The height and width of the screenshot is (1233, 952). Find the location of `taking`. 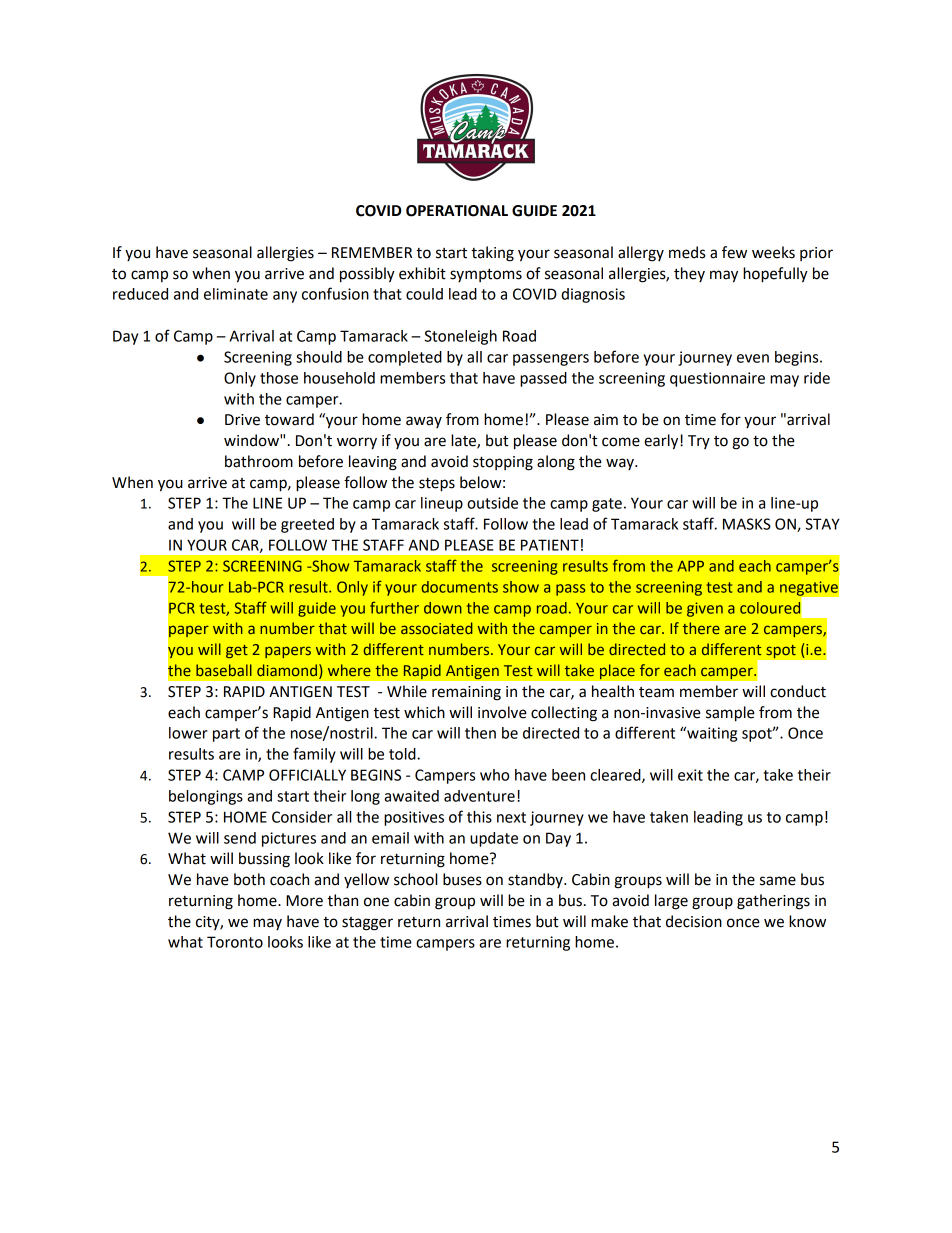

taking is located at coordinates (492, 254).
